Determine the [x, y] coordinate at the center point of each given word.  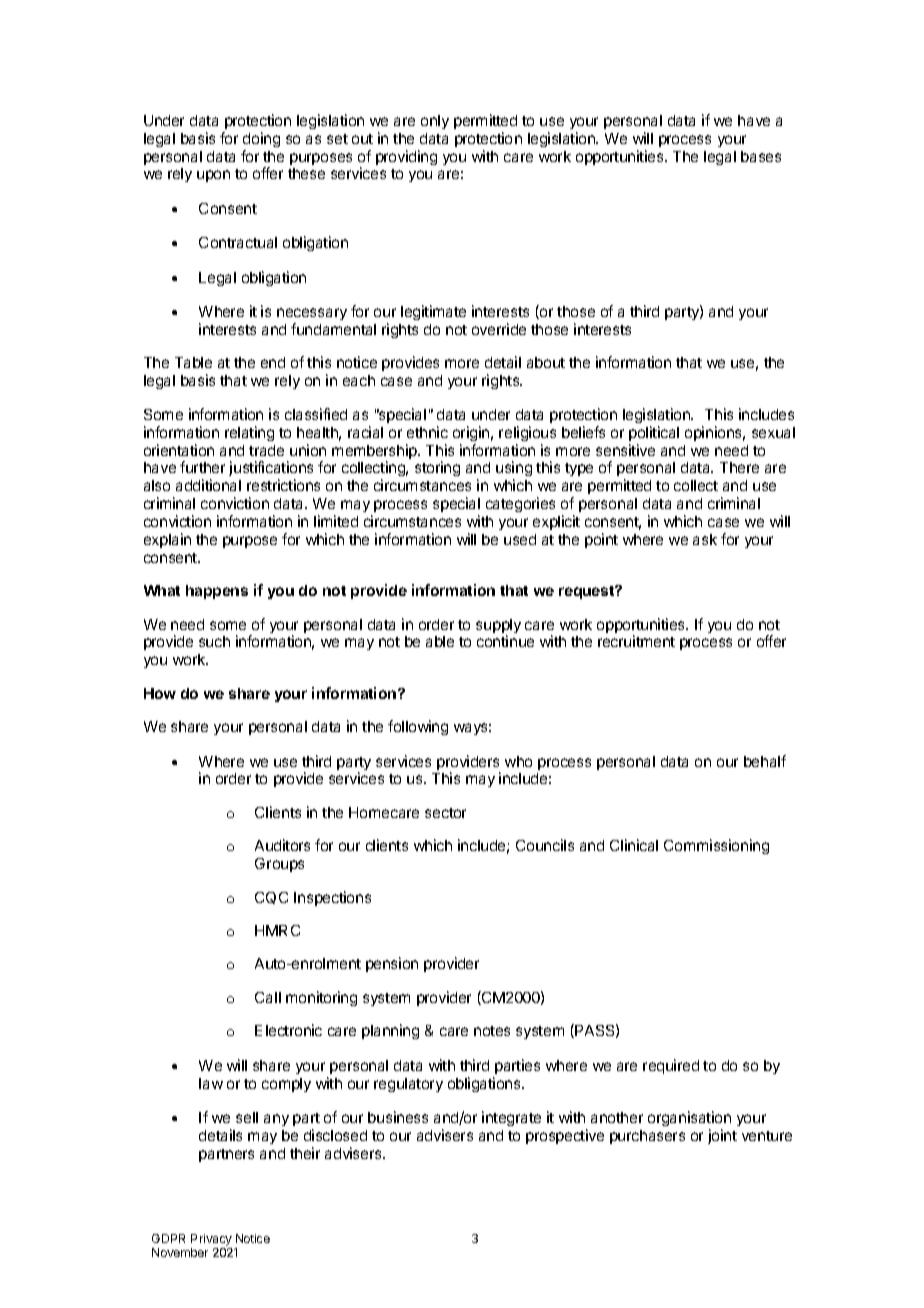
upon [213, 176]
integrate [511, 1118]
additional [208, 485]
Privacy [211, 1240]
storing [437, 468]
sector [445, 813]
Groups [279, 865]
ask [705, 539]
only [435, 122]
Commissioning [716, 846]
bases [761, 156]
